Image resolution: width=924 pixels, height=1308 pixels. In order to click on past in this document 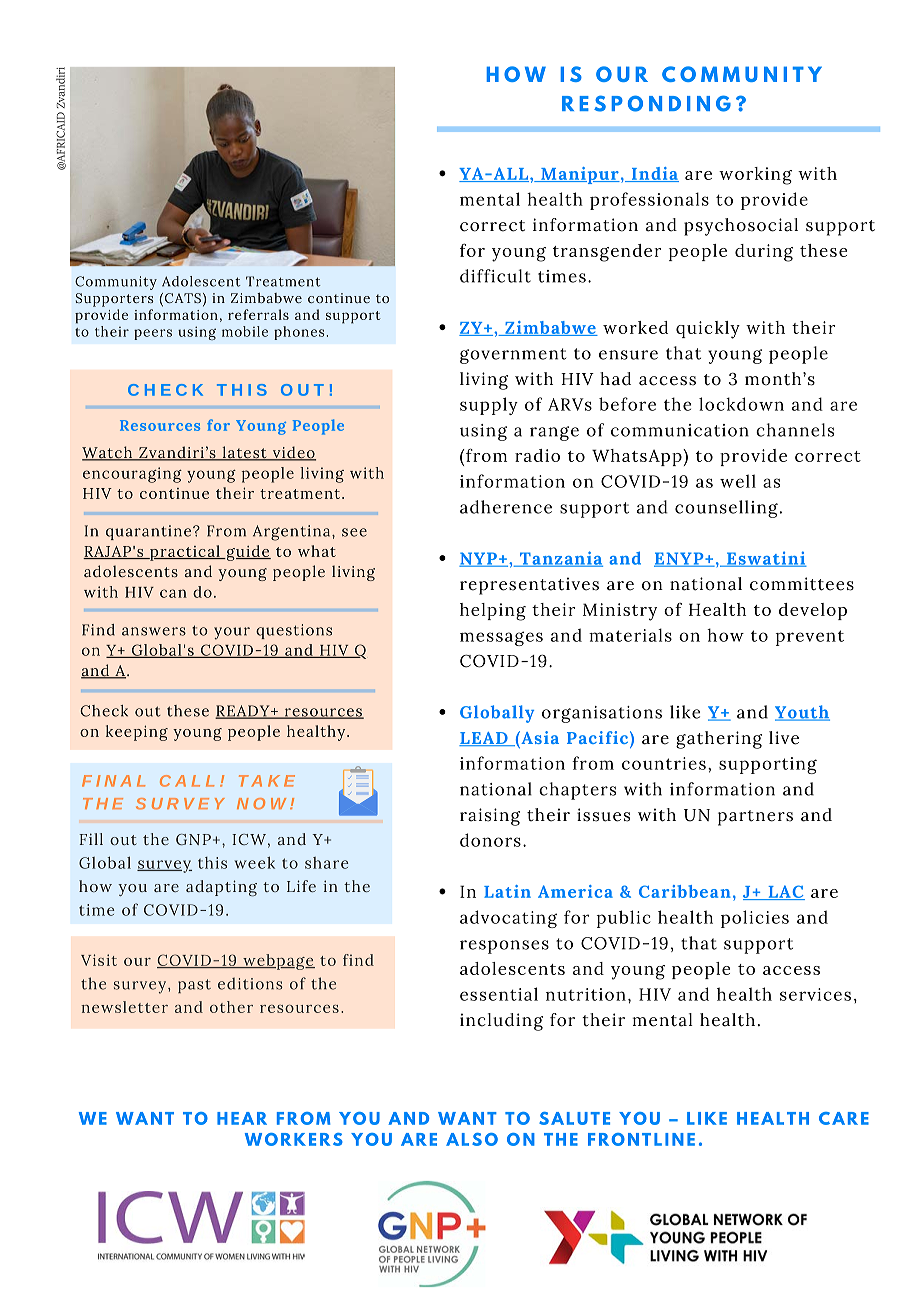, I will do `click(194, 986)`.
